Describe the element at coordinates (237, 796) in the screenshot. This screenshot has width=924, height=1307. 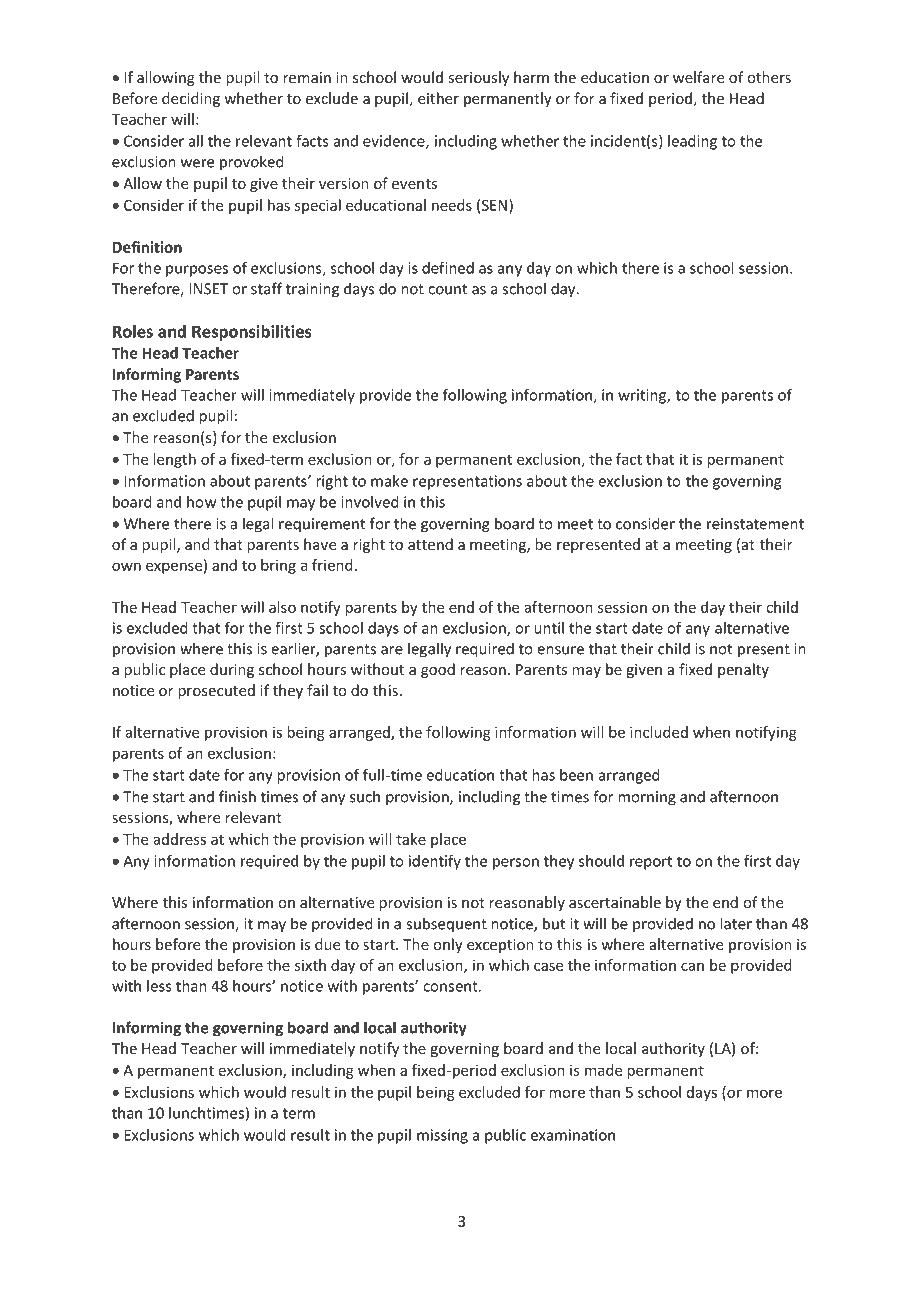
I see `finish` at that location.
